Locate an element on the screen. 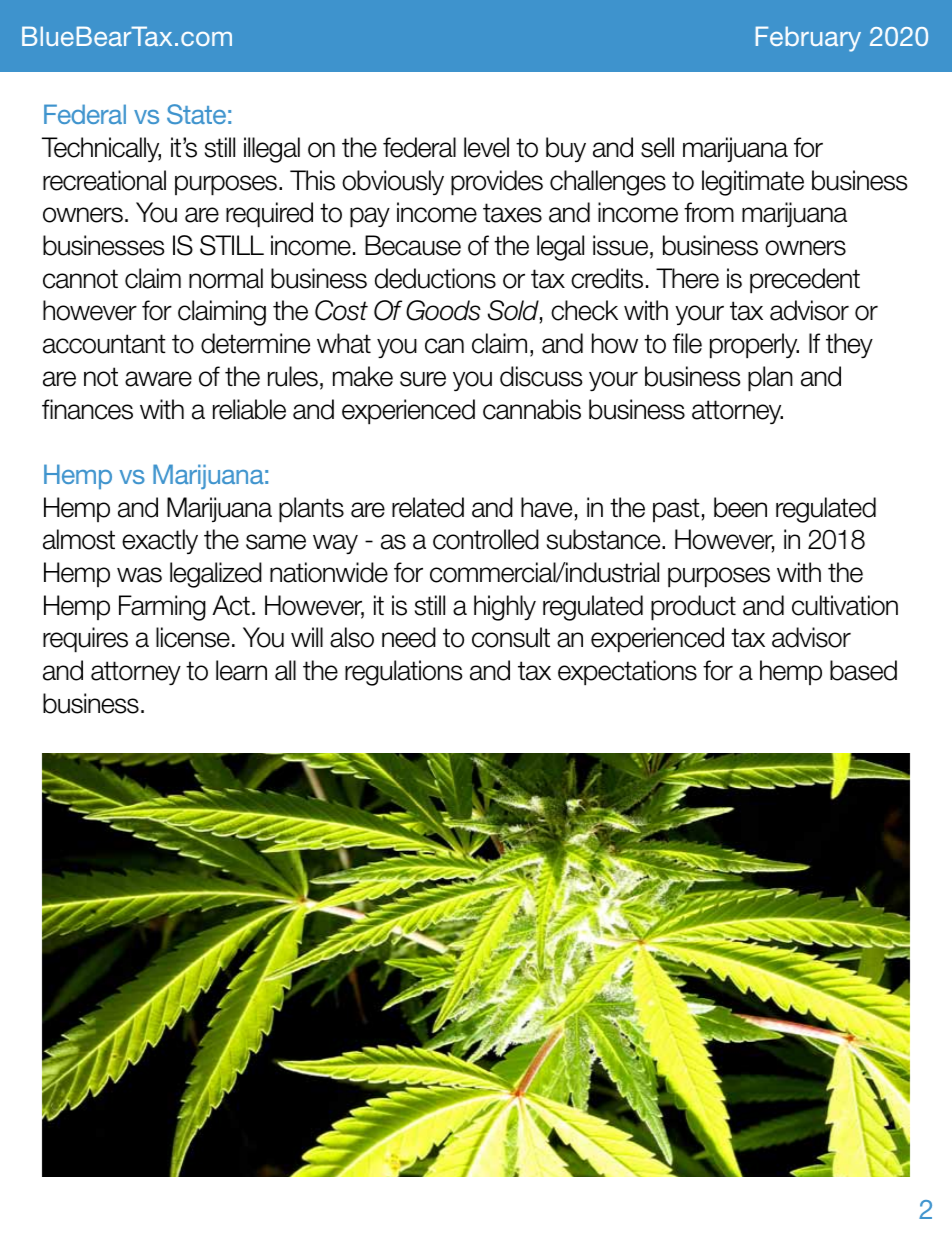 The height and width of the screenshot is (1233, 952). precedent is located at coordinates (805, 281).
